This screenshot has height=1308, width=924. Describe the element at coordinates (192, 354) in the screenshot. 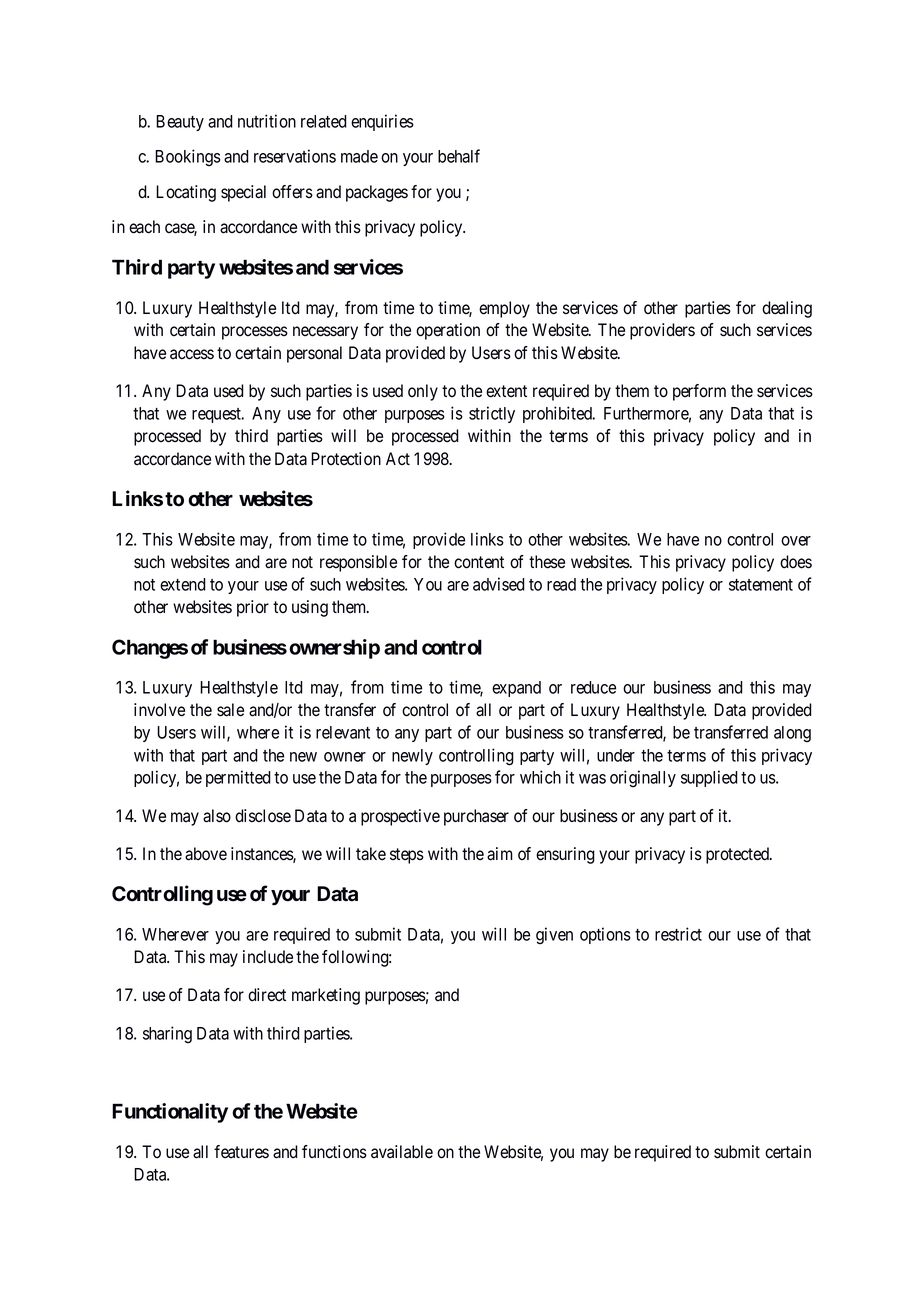

I see `access` at that location.
